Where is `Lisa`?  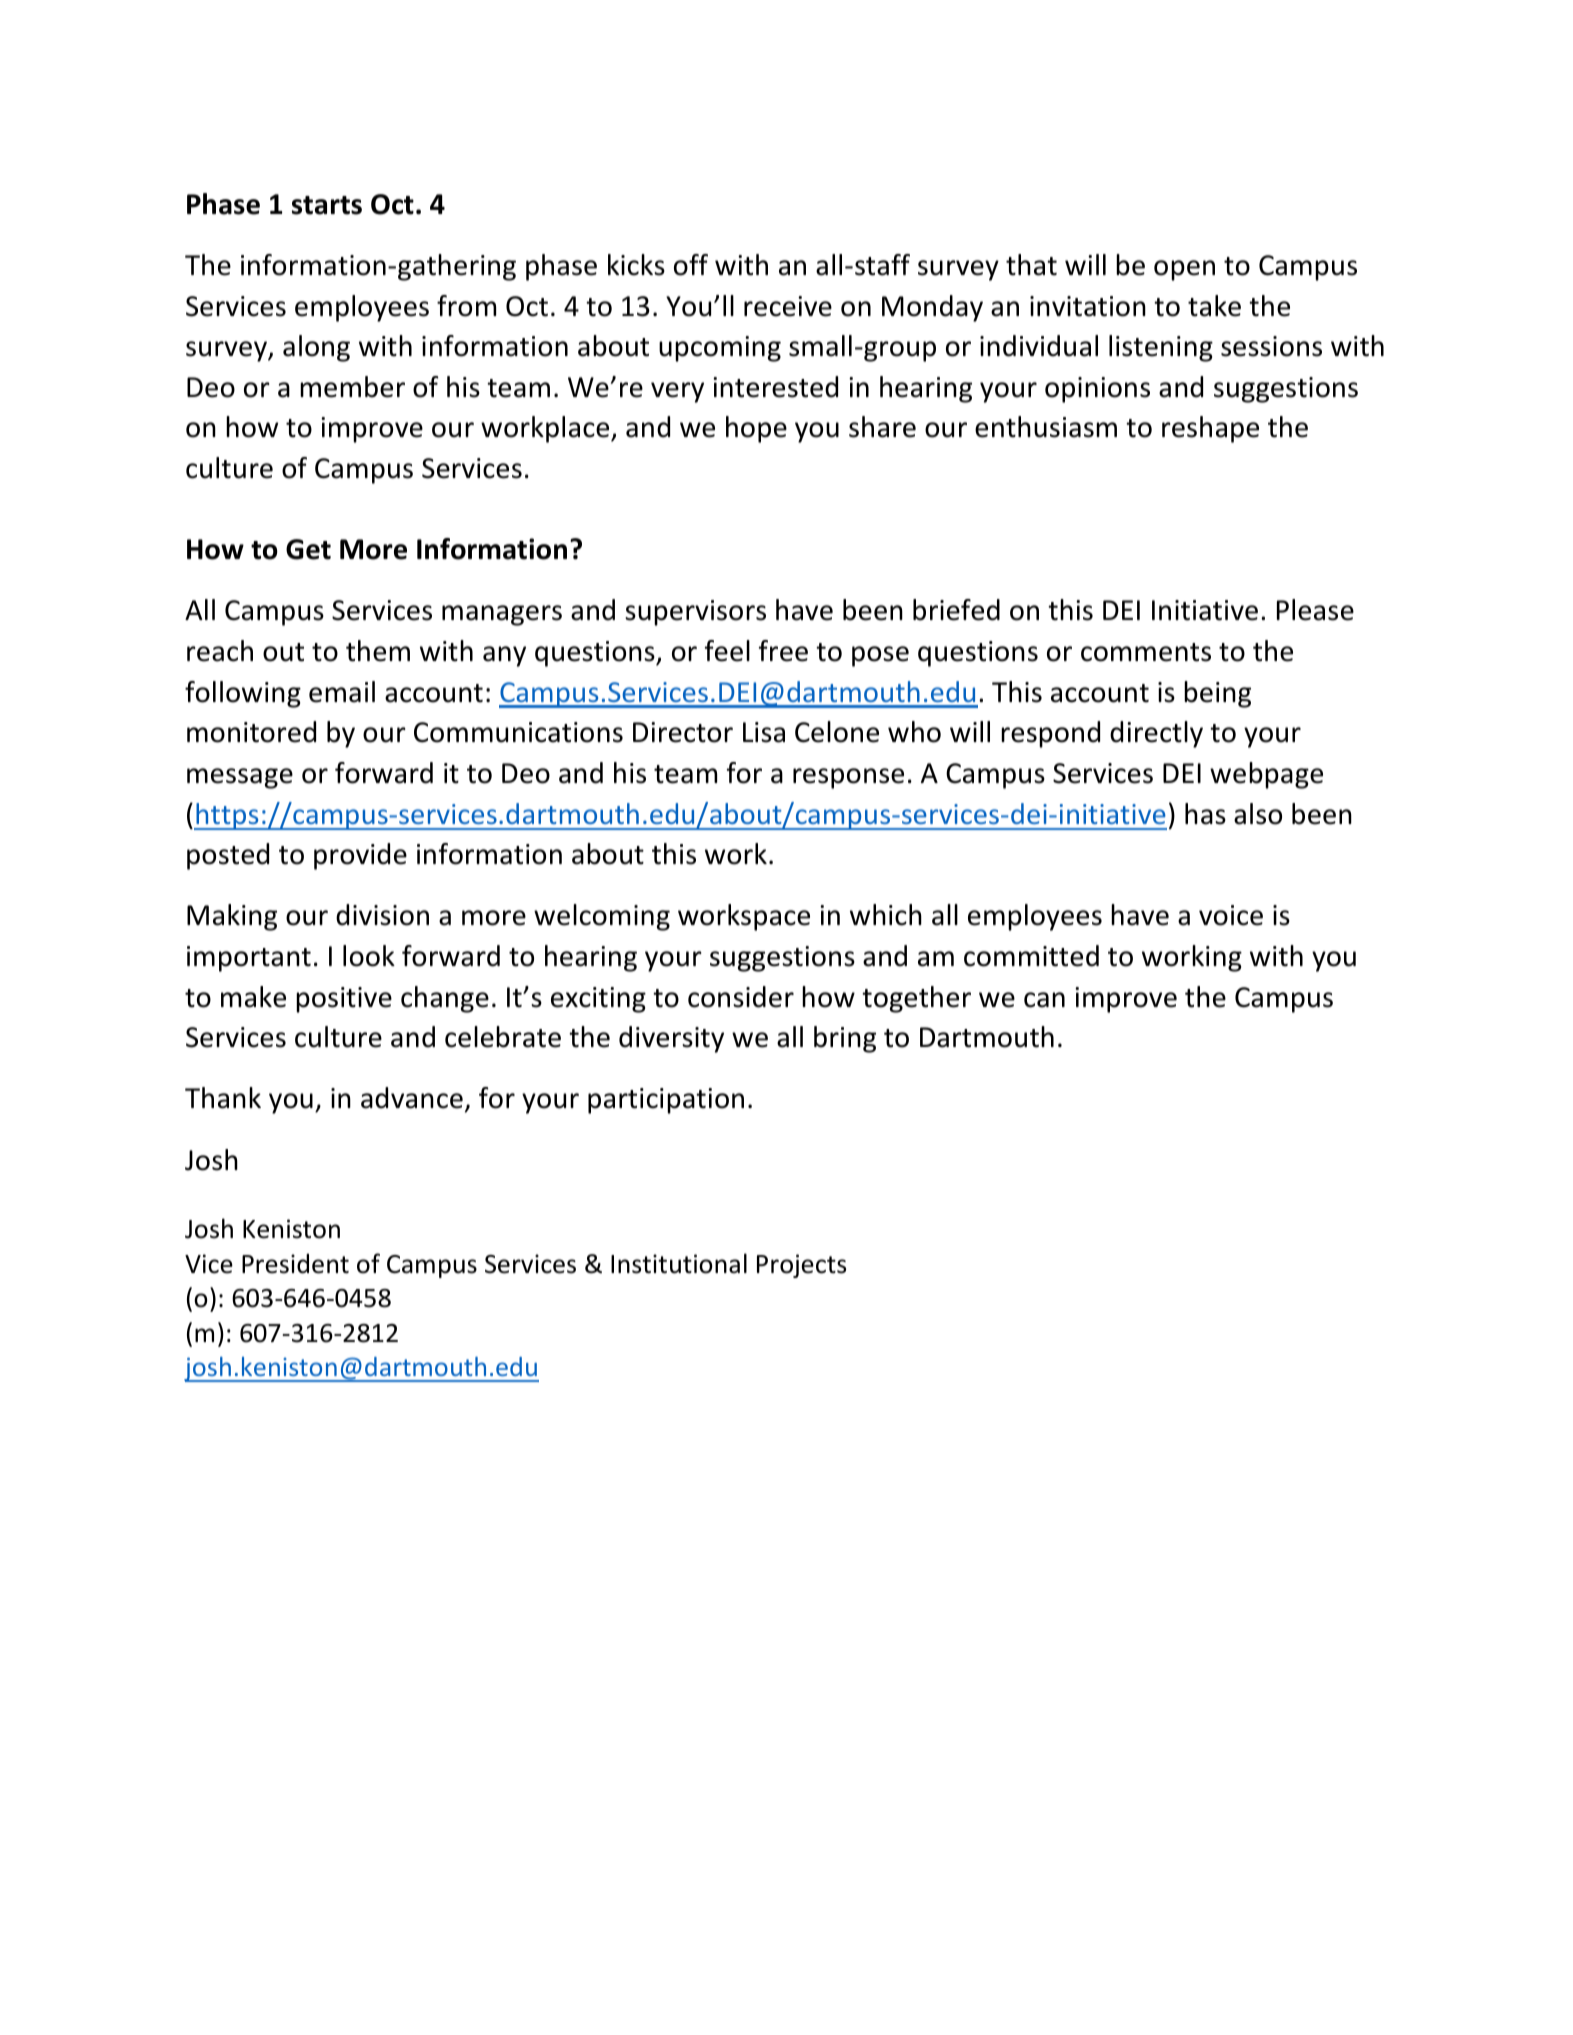 Lisa is located at coordinates (764, 732).
